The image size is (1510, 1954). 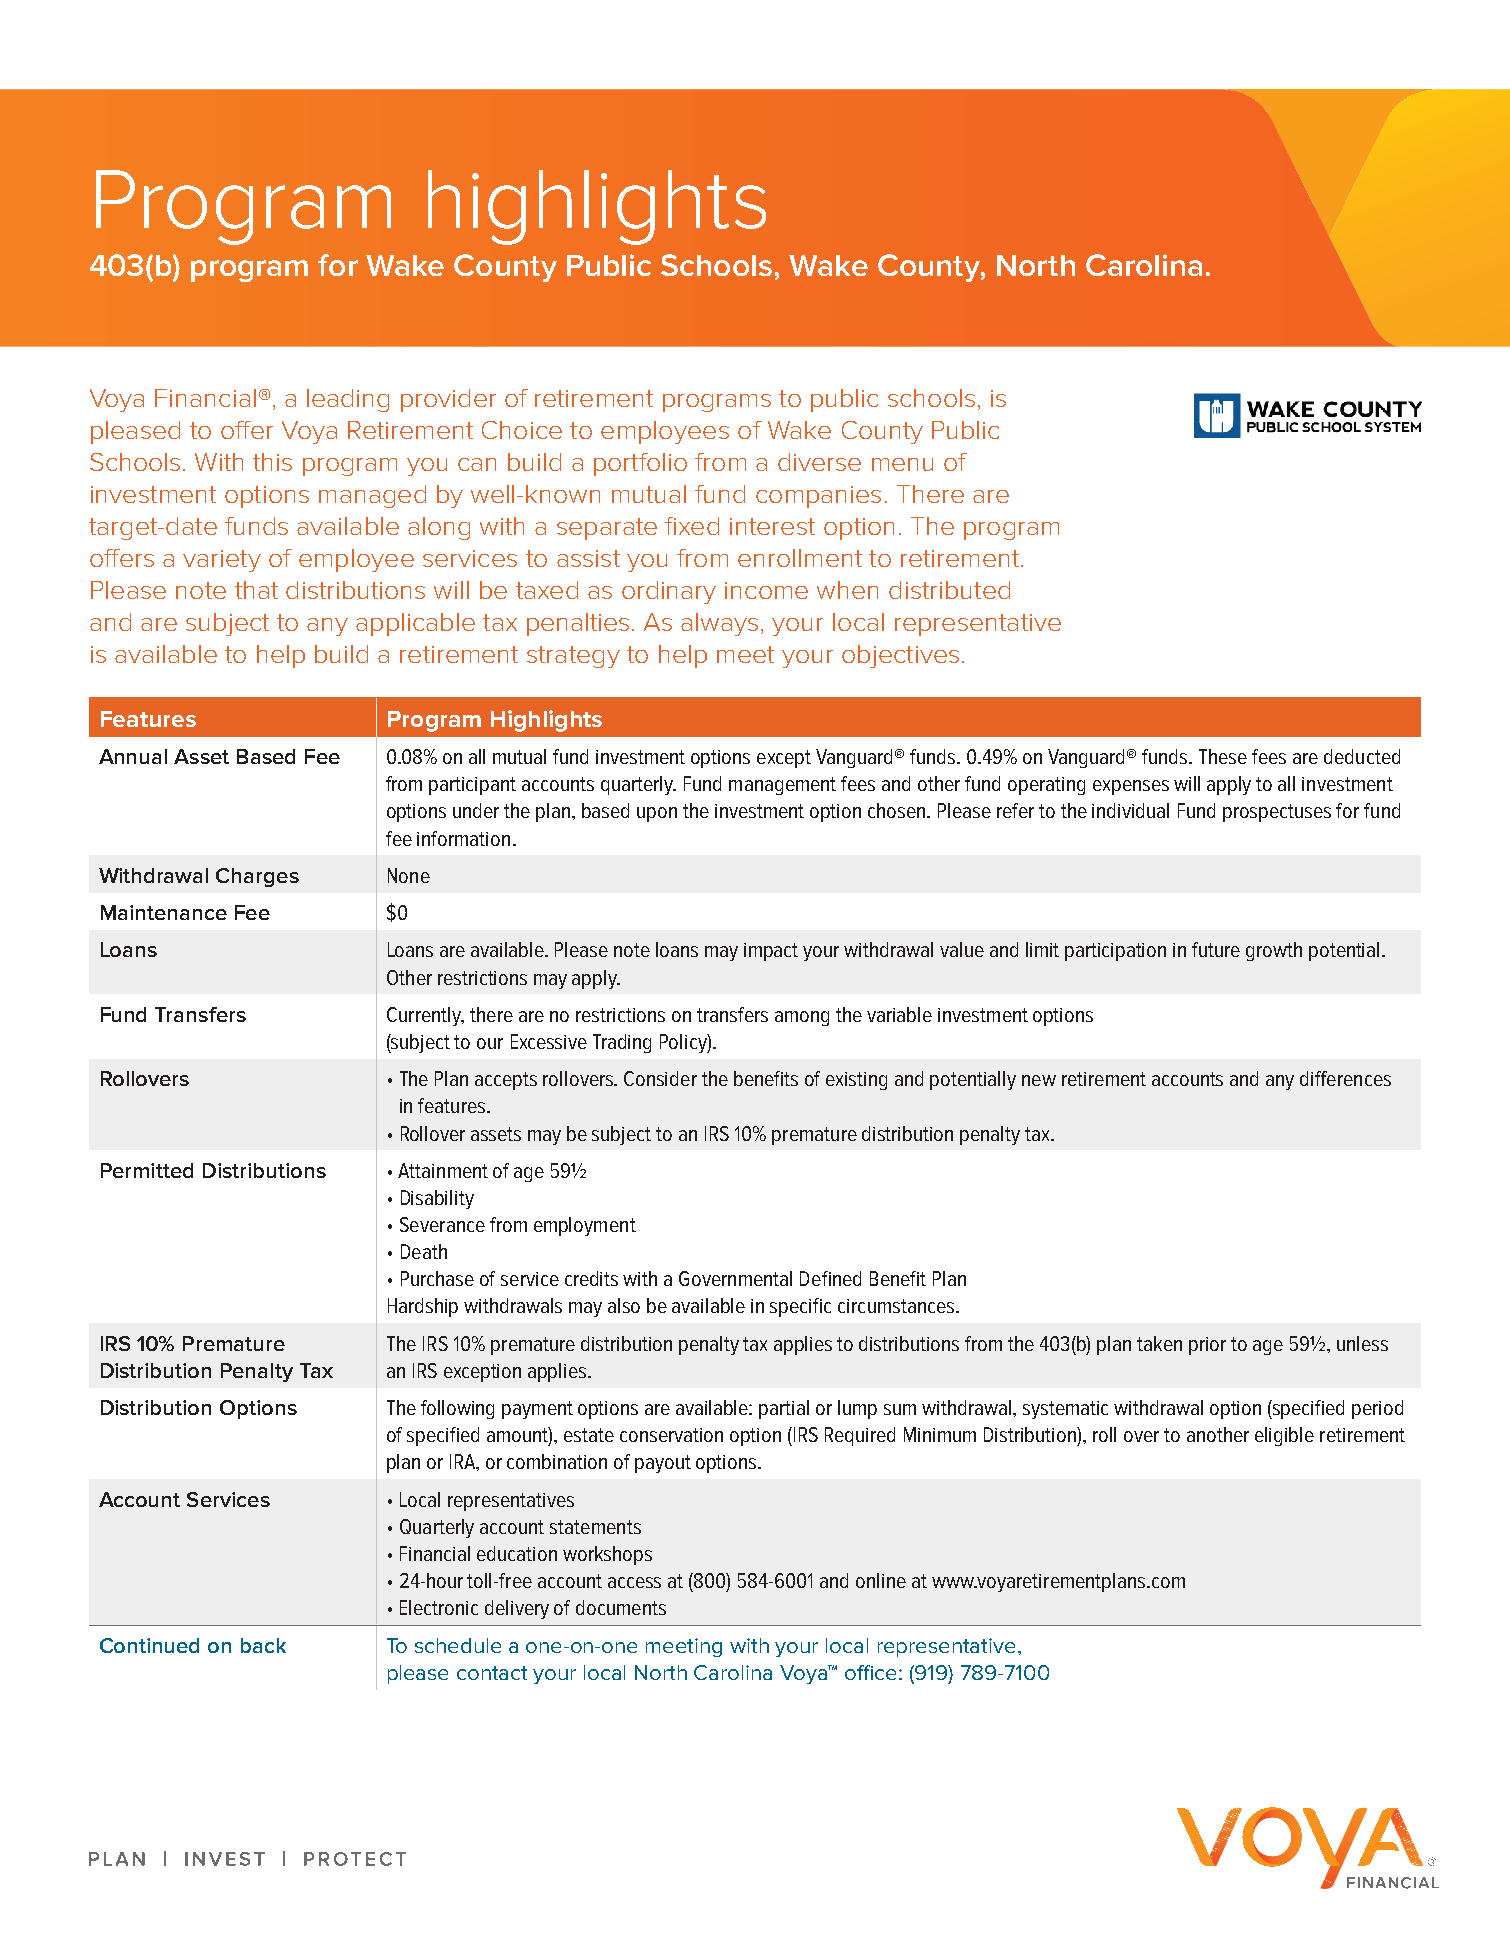 What do you see at coordinates (272, 462) in the screenshot?
I see `this` at bounding box center [272, 462].
